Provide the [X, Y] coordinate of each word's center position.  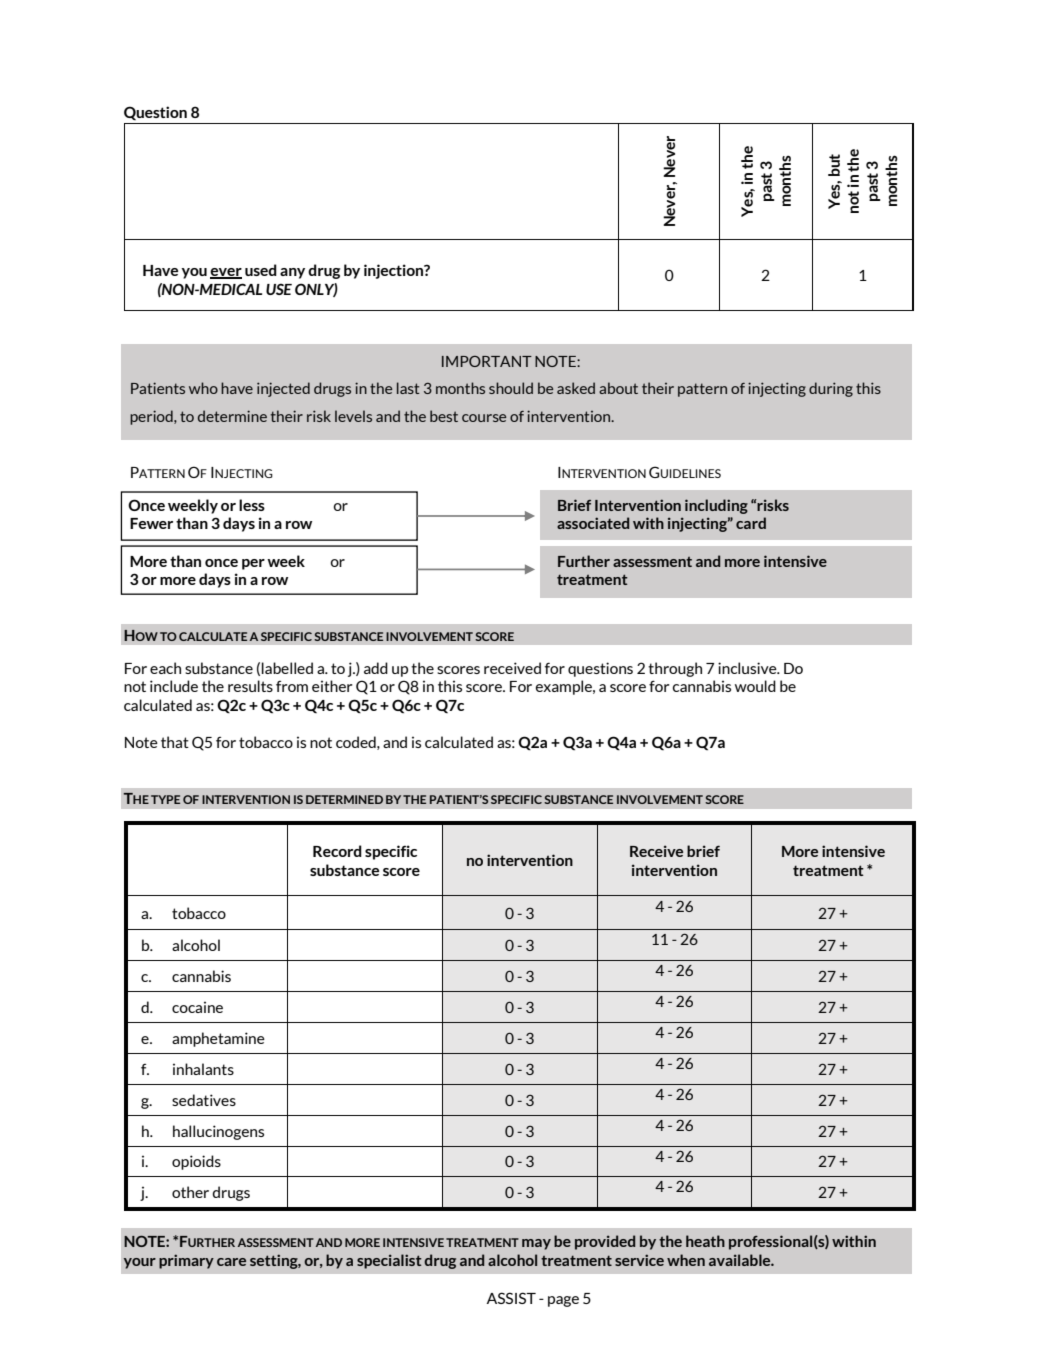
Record [337, 851]
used [261, 270]
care [231, 1262]
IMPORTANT [487, 361]
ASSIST [511, 1298]
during [831, 389]
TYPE [165, 799]
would [755, 686]
